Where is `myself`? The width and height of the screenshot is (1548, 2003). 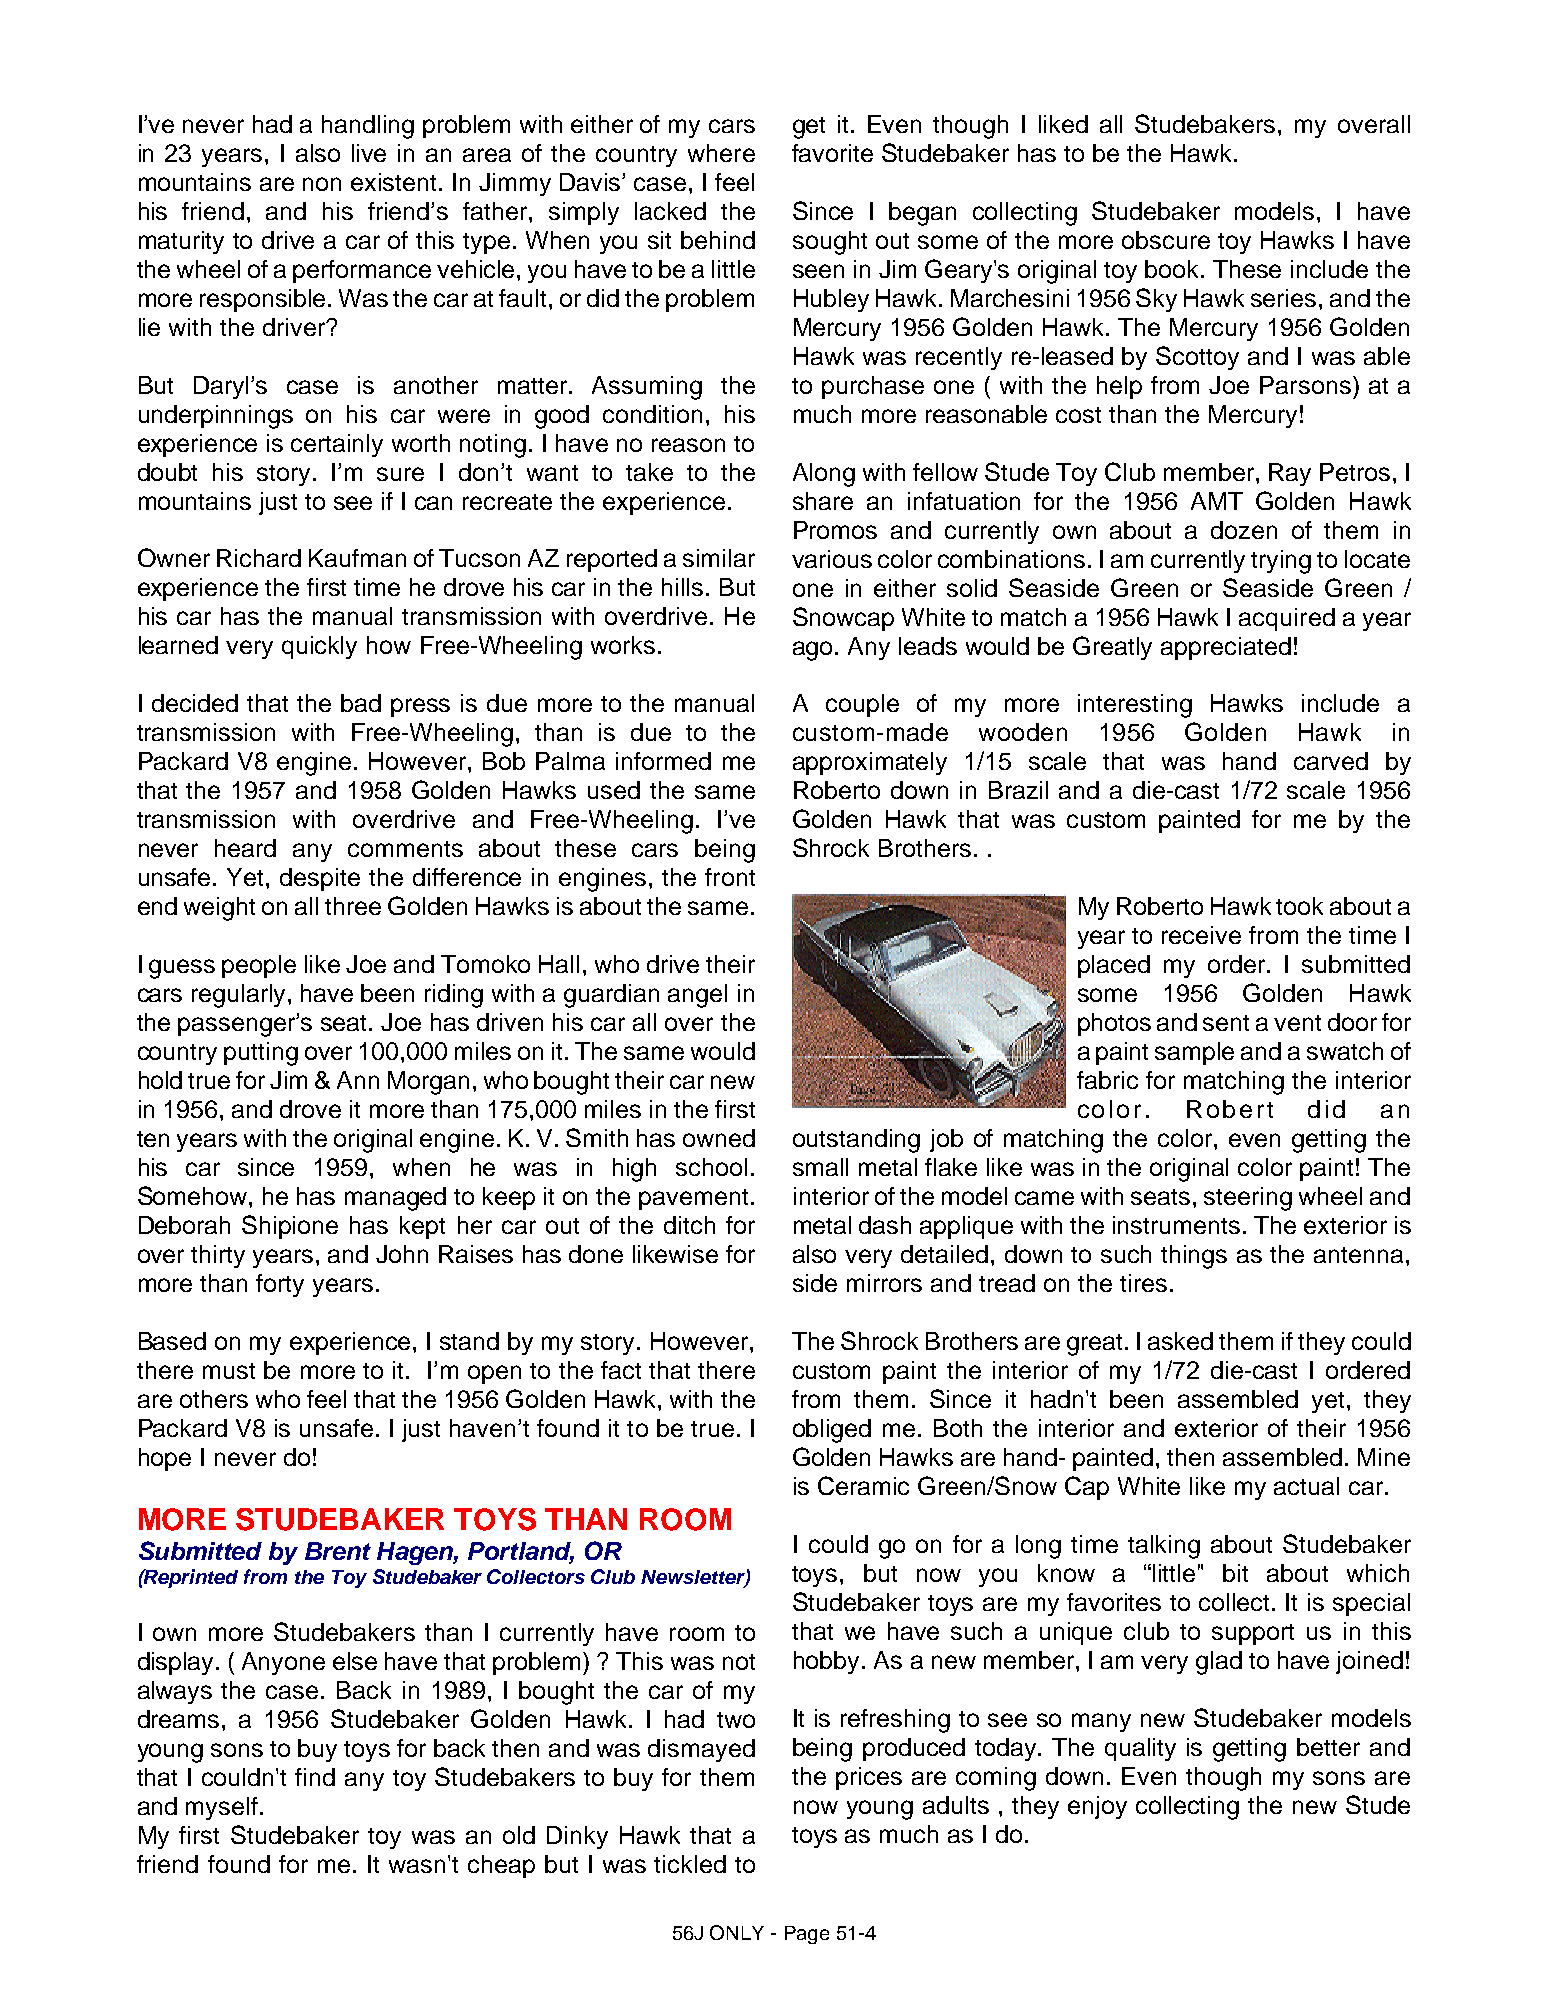
myself is located at coordinates (222, 1808).
